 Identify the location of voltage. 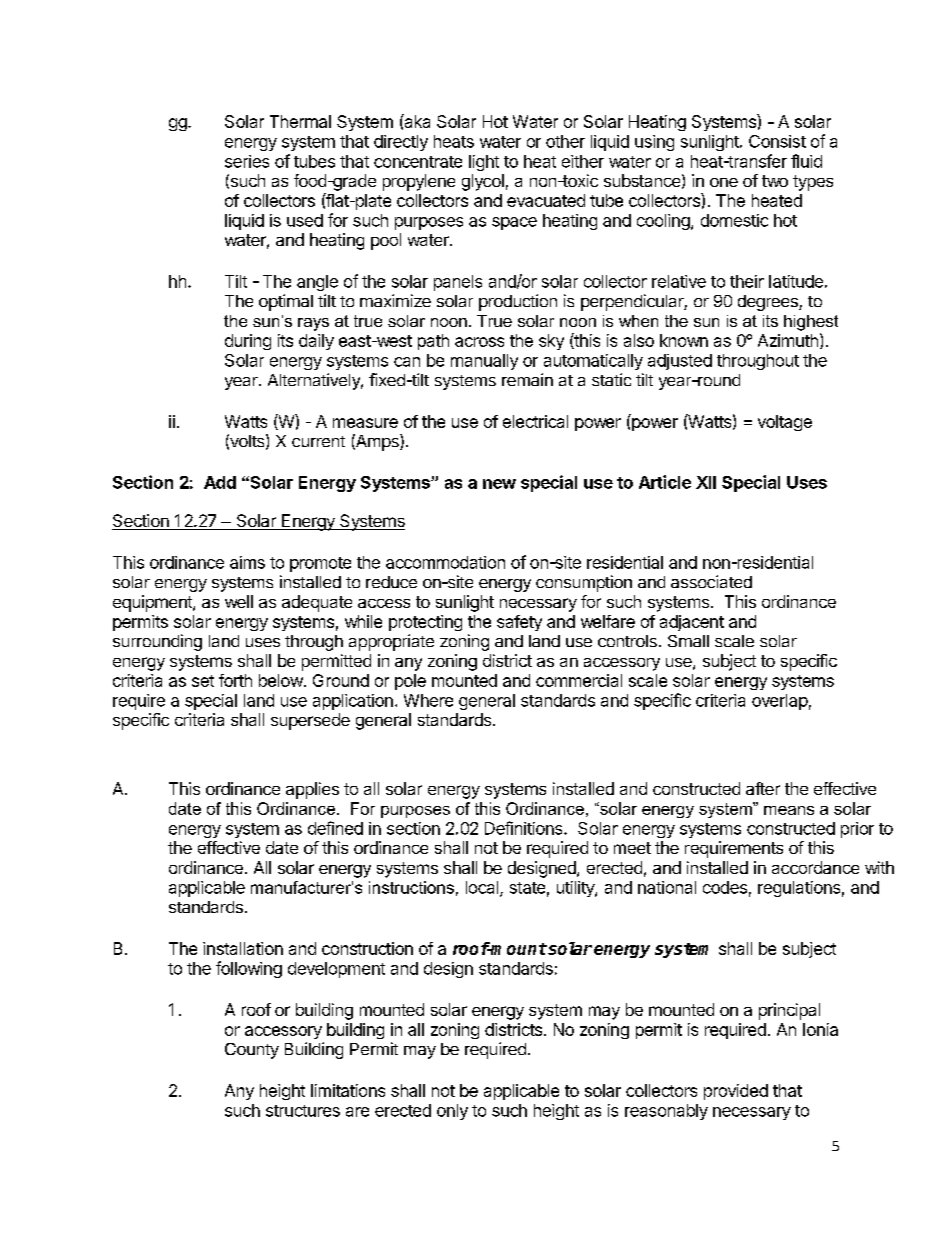
(785, 423).
